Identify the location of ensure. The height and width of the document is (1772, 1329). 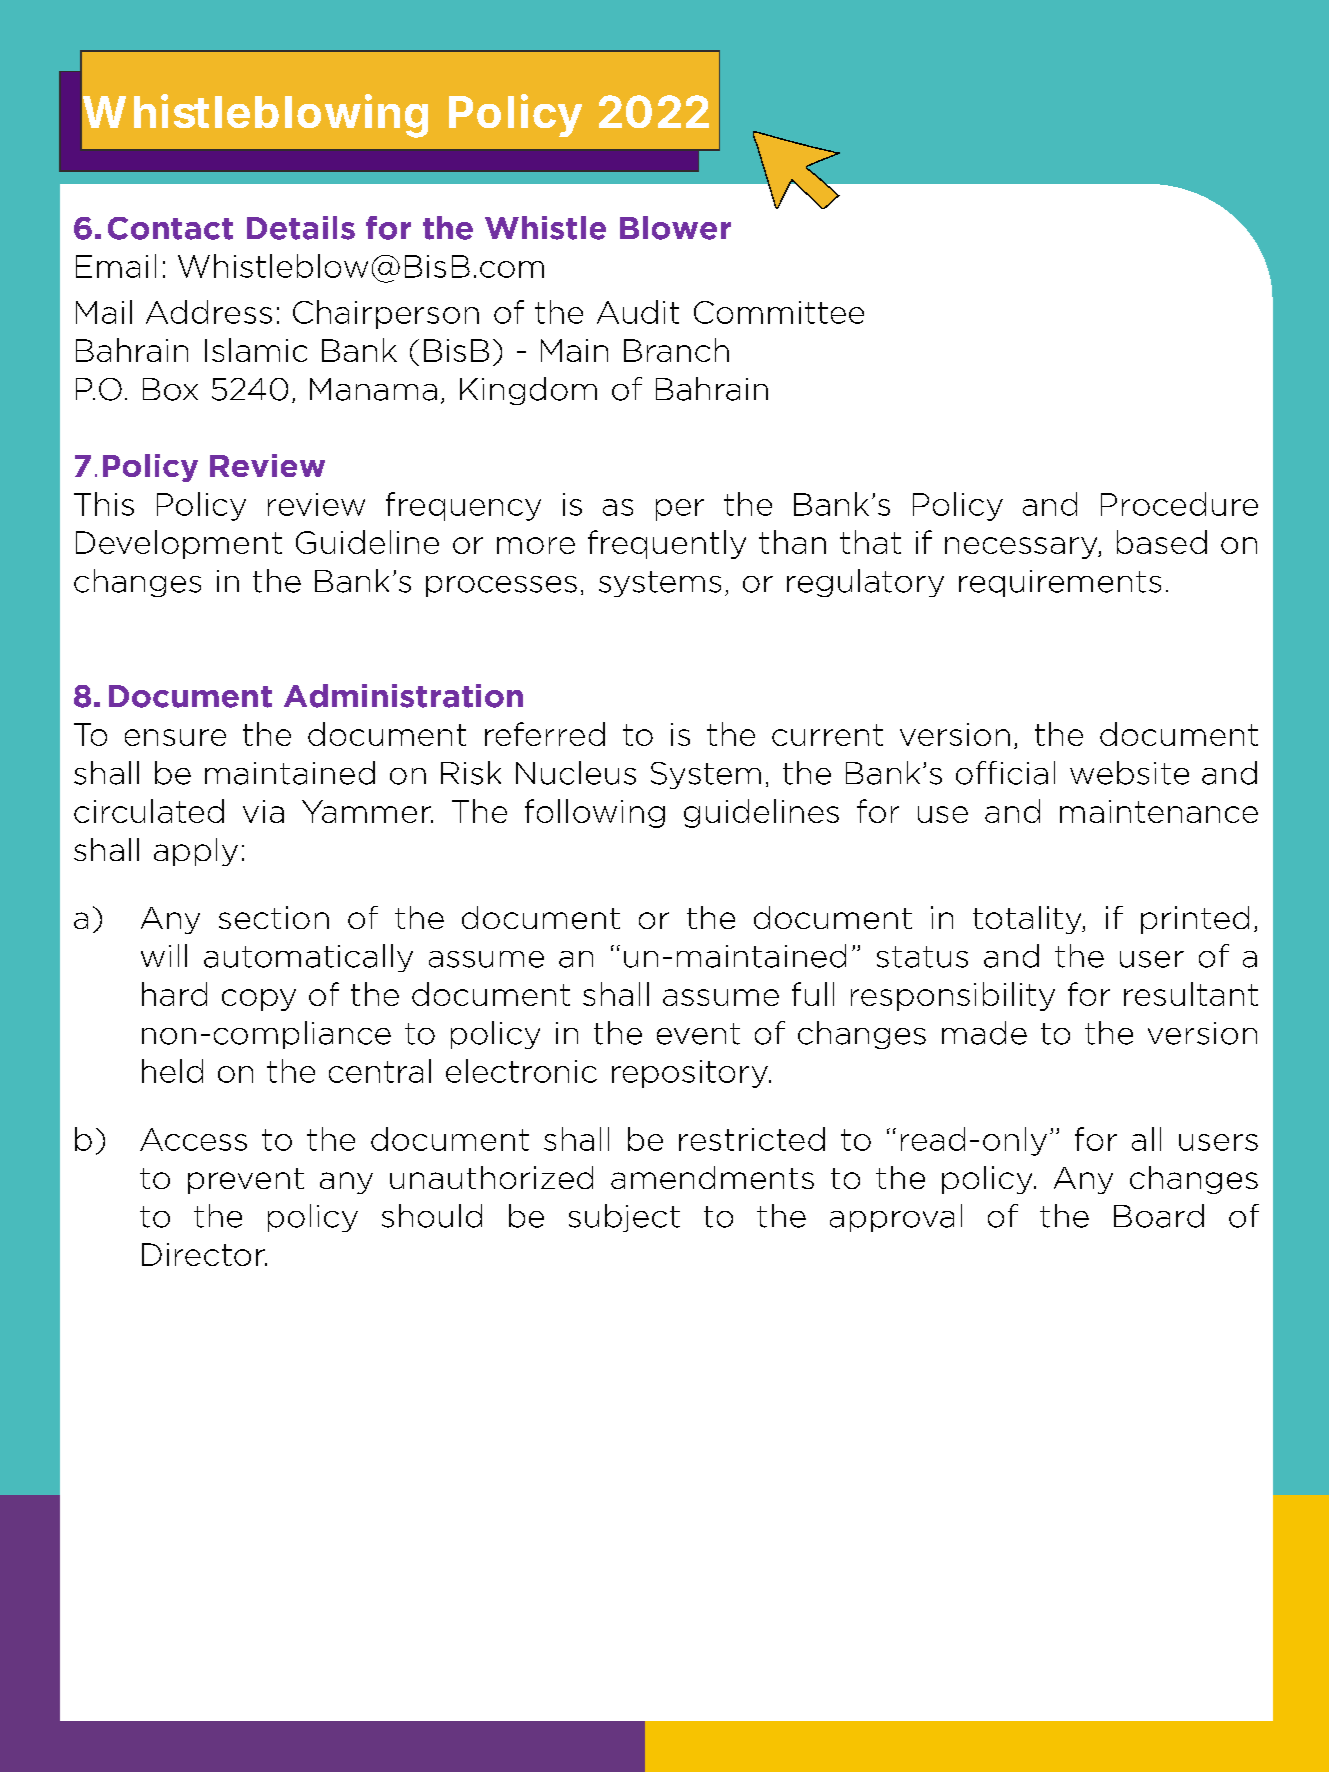
(175, 737).
